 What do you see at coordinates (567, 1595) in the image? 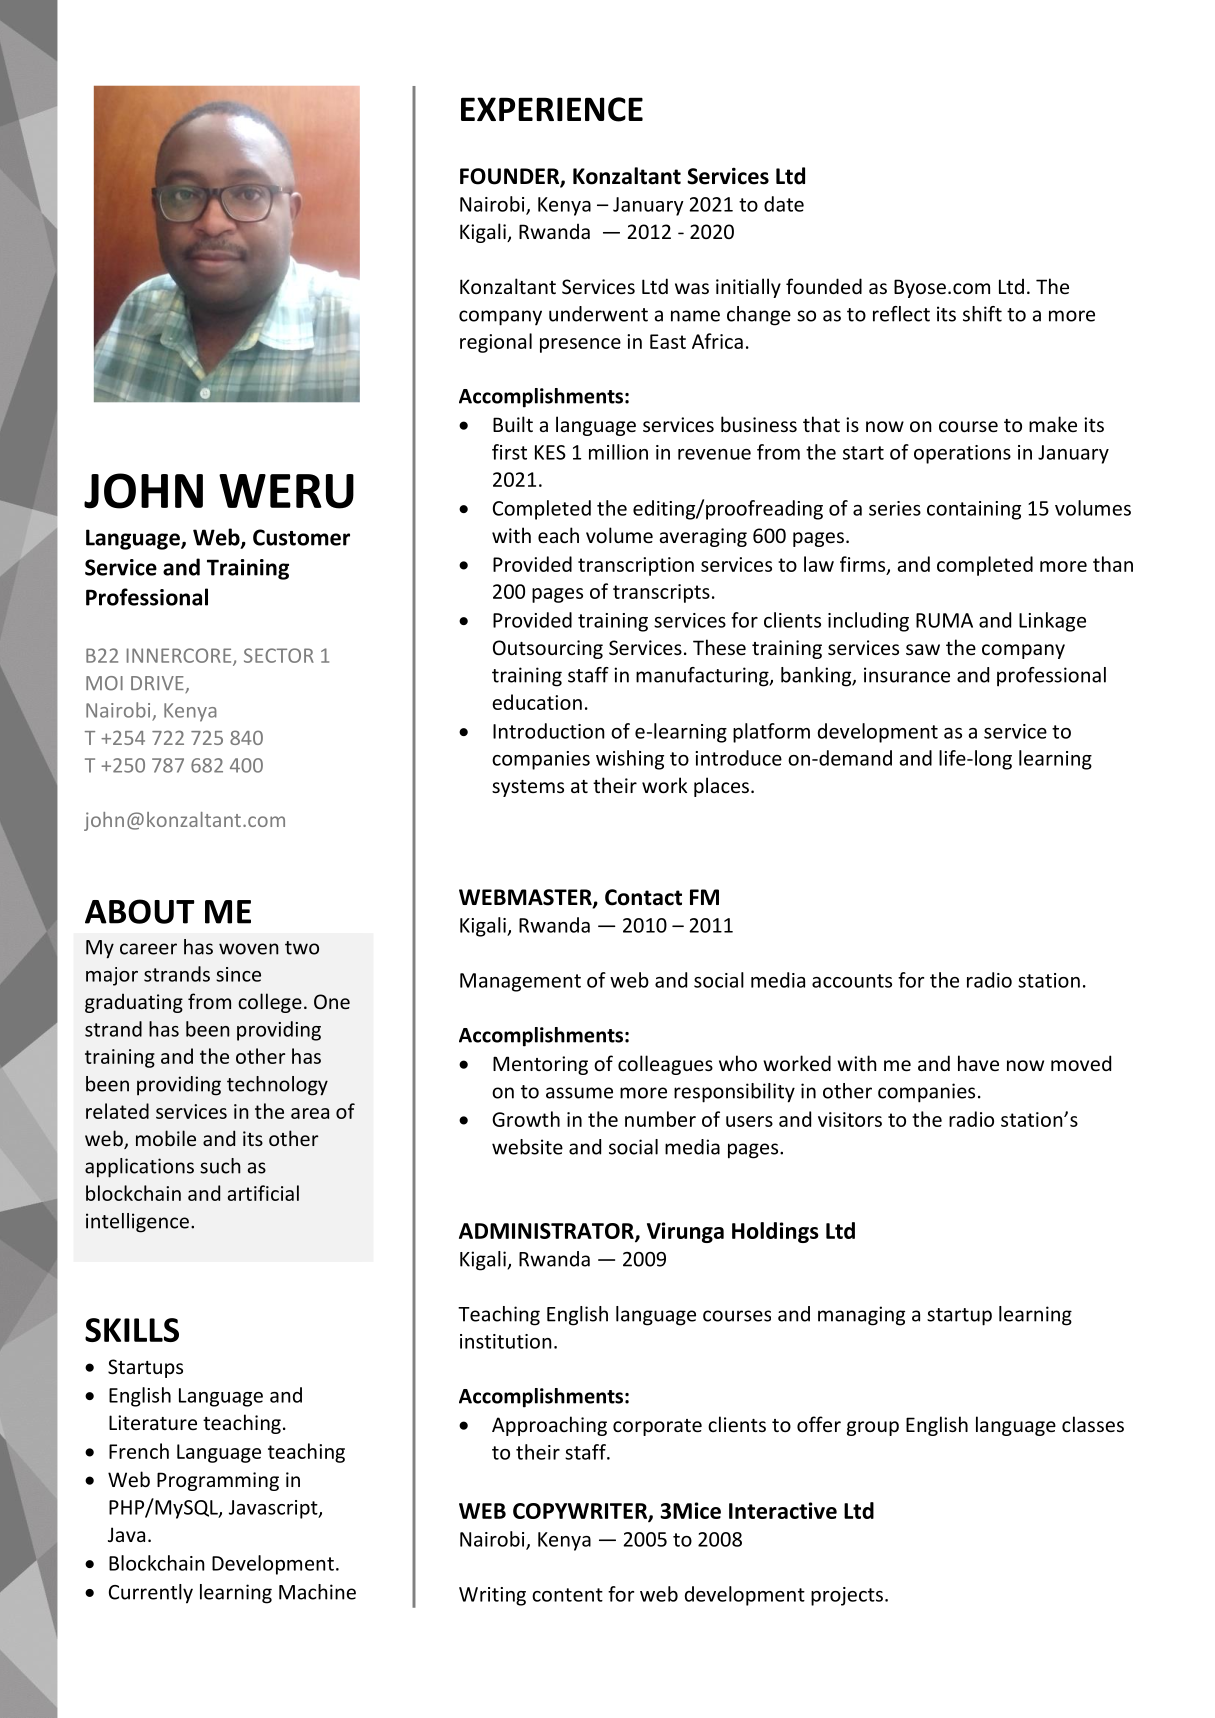
I see `content` at bounding box center [567, 1595].
